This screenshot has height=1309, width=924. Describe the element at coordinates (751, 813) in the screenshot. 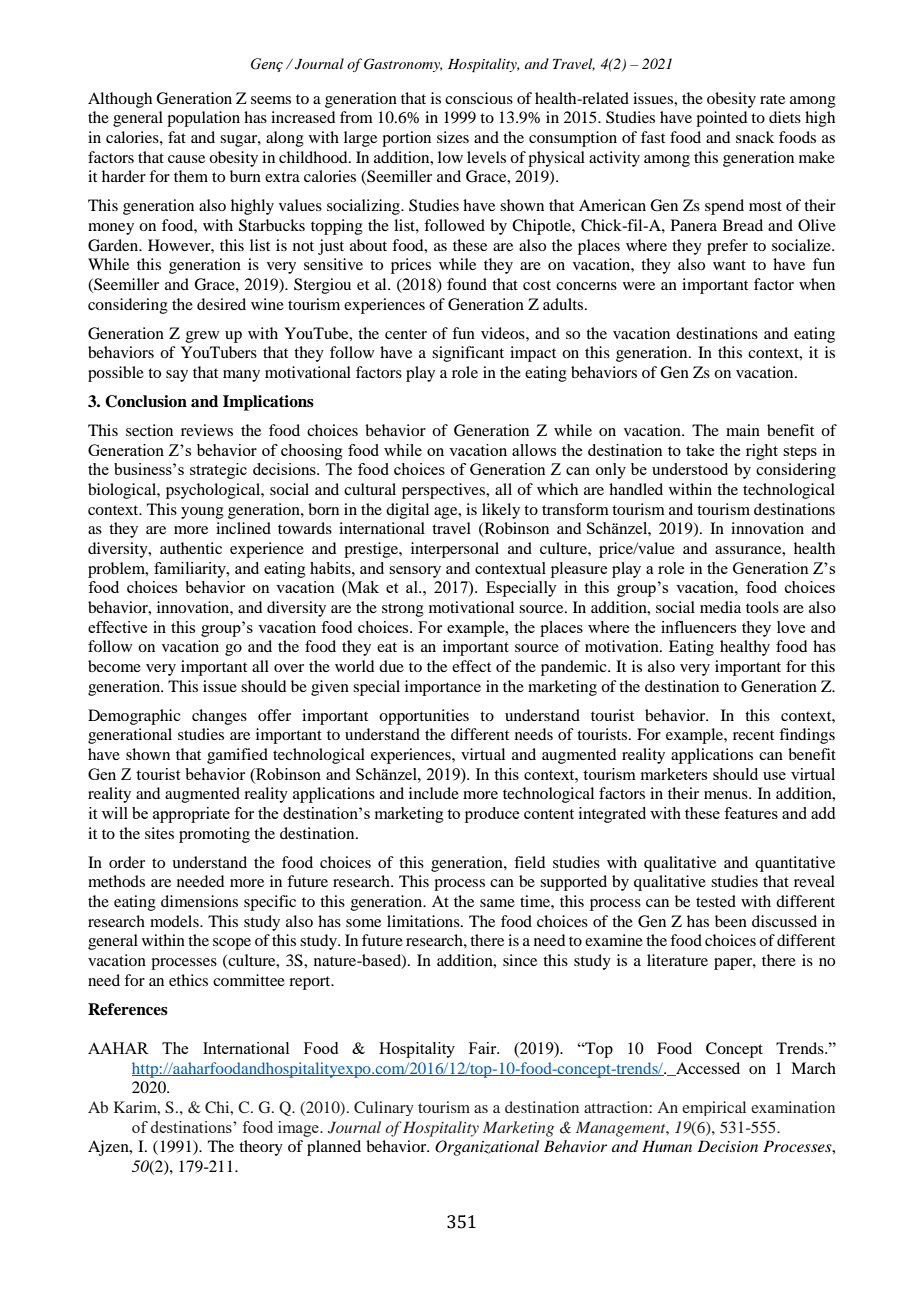

I see `features` at that location.
